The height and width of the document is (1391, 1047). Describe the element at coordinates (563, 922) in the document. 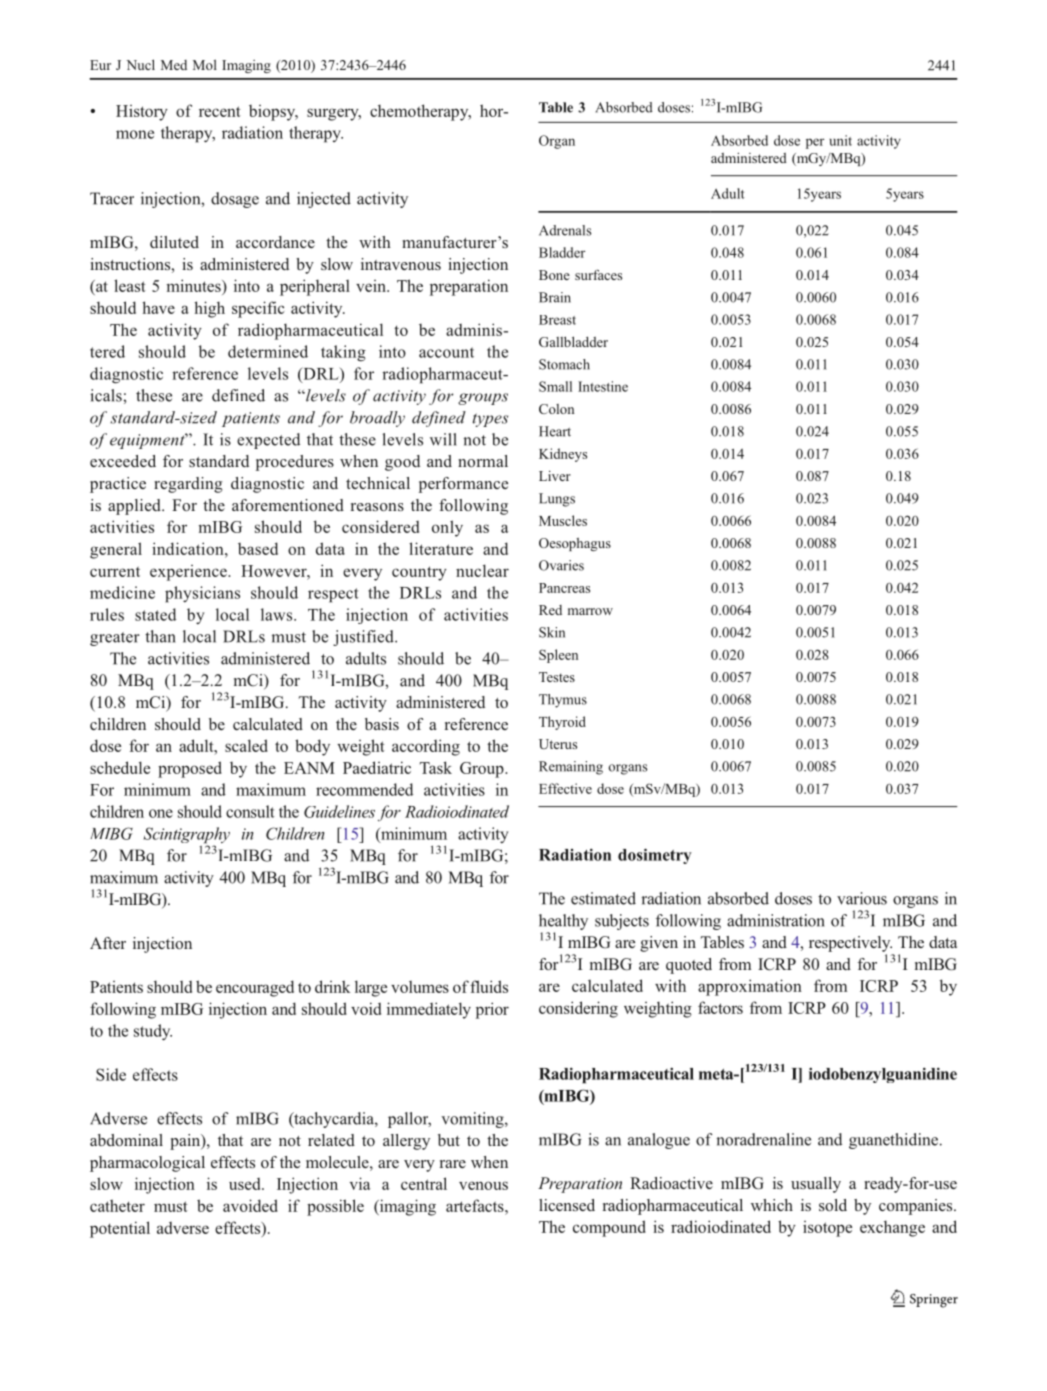

I see `healthy` at that location.
